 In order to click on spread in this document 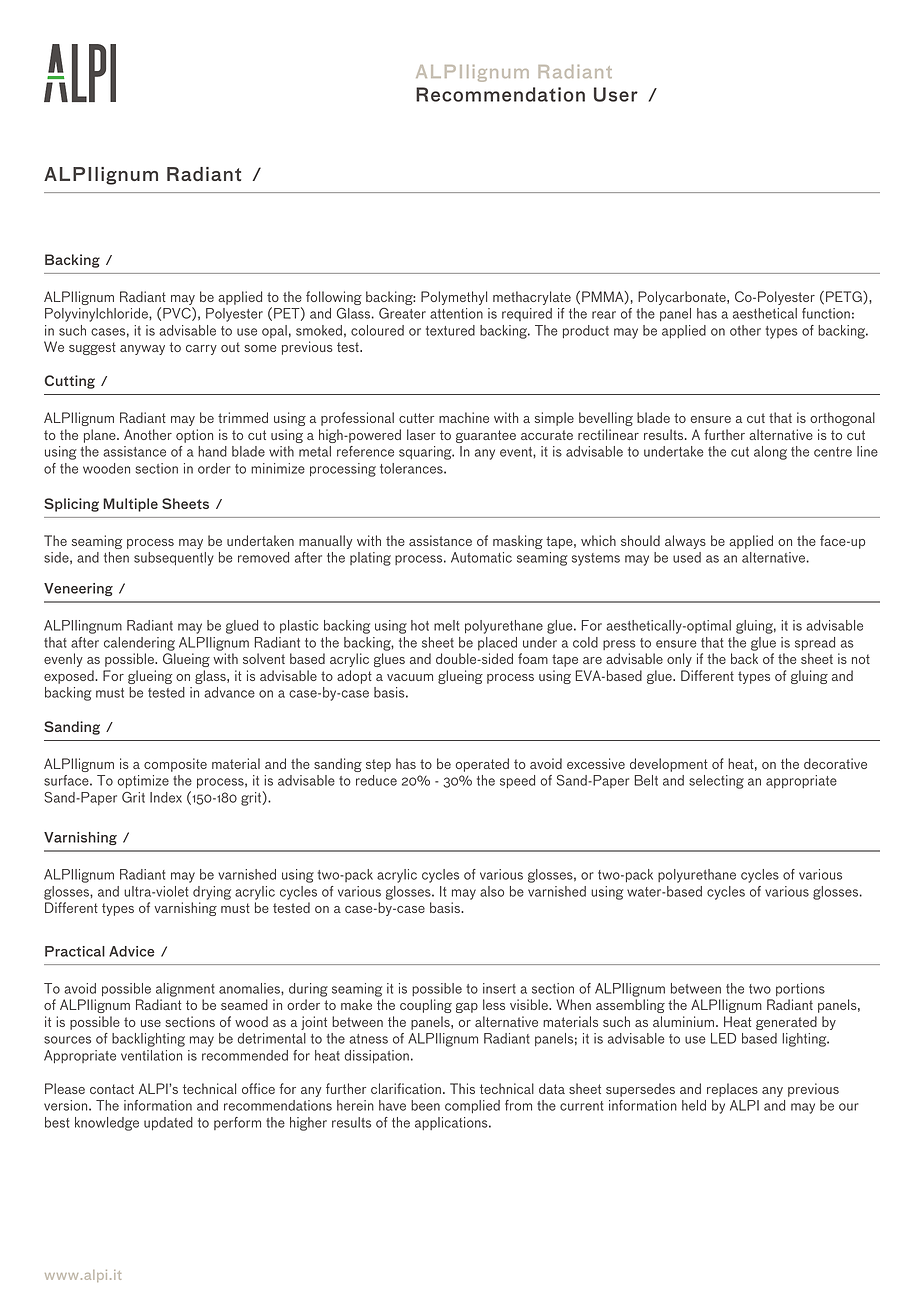, I will do `click(815, 643)`.
